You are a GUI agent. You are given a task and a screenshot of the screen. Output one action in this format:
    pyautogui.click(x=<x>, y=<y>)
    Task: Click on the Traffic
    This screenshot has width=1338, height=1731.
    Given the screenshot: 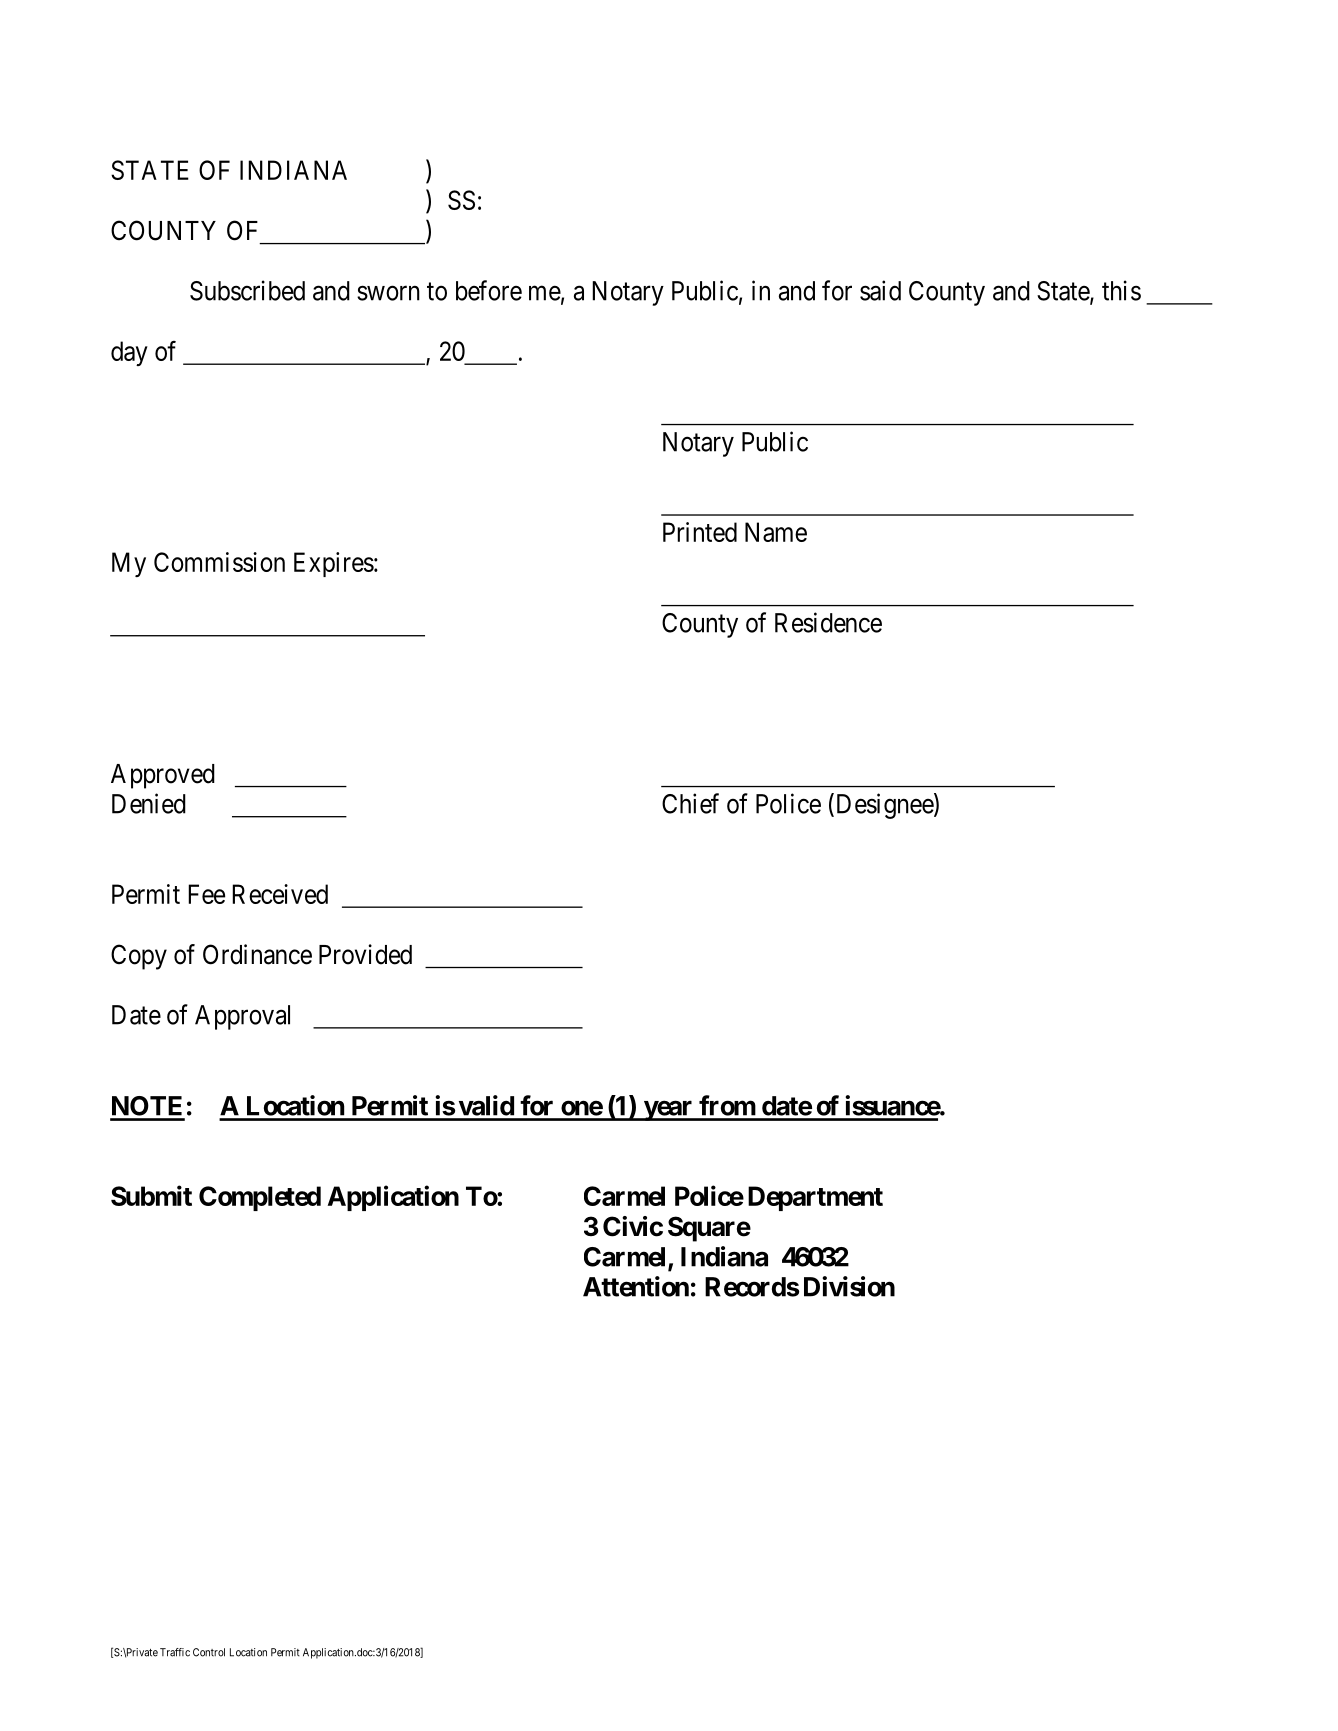 What is the action you would take?
    pyautogui.click(x=175, y=1652)
